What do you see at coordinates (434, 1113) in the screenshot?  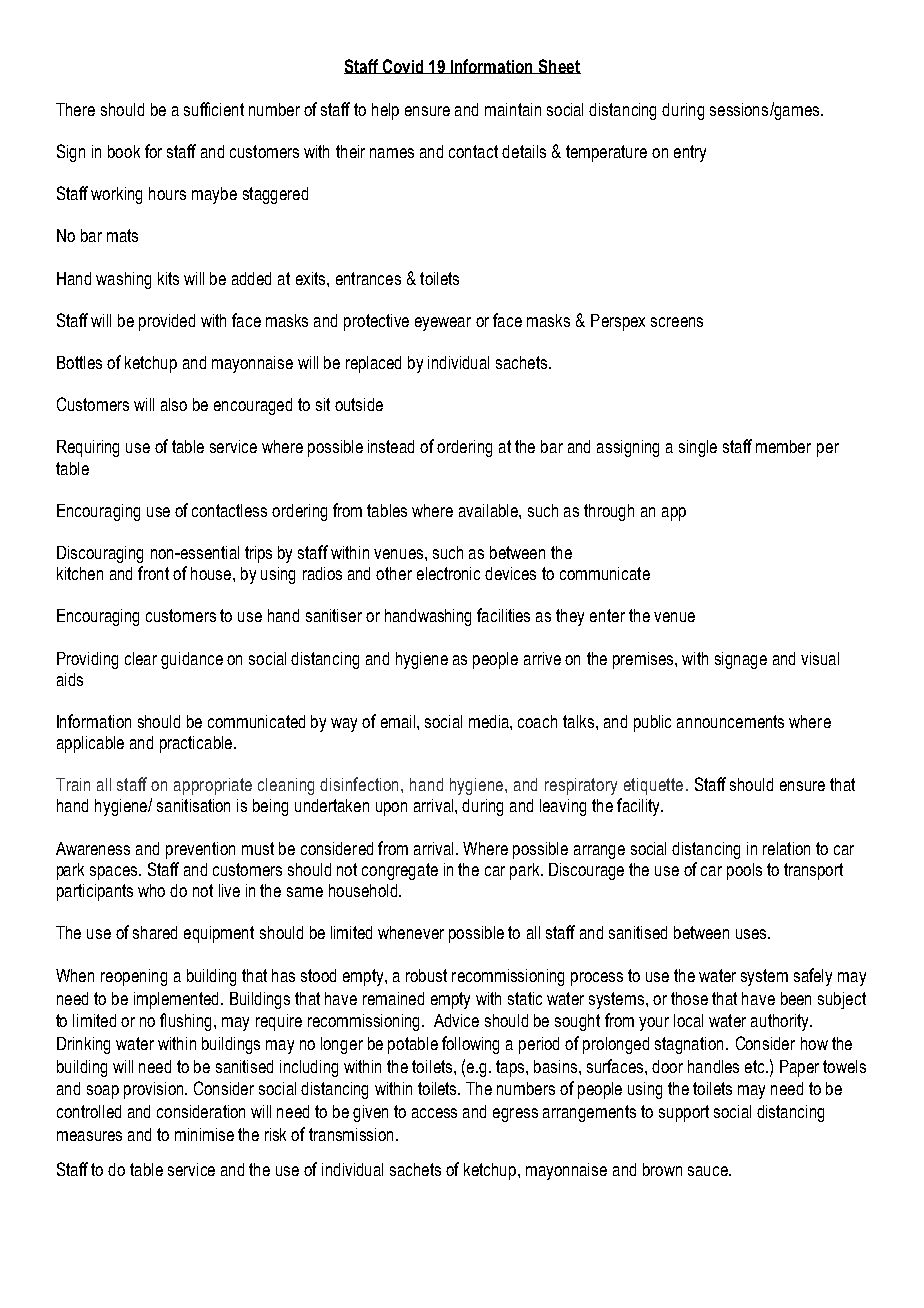 I see `access` at bounding box center [434, 1113].
